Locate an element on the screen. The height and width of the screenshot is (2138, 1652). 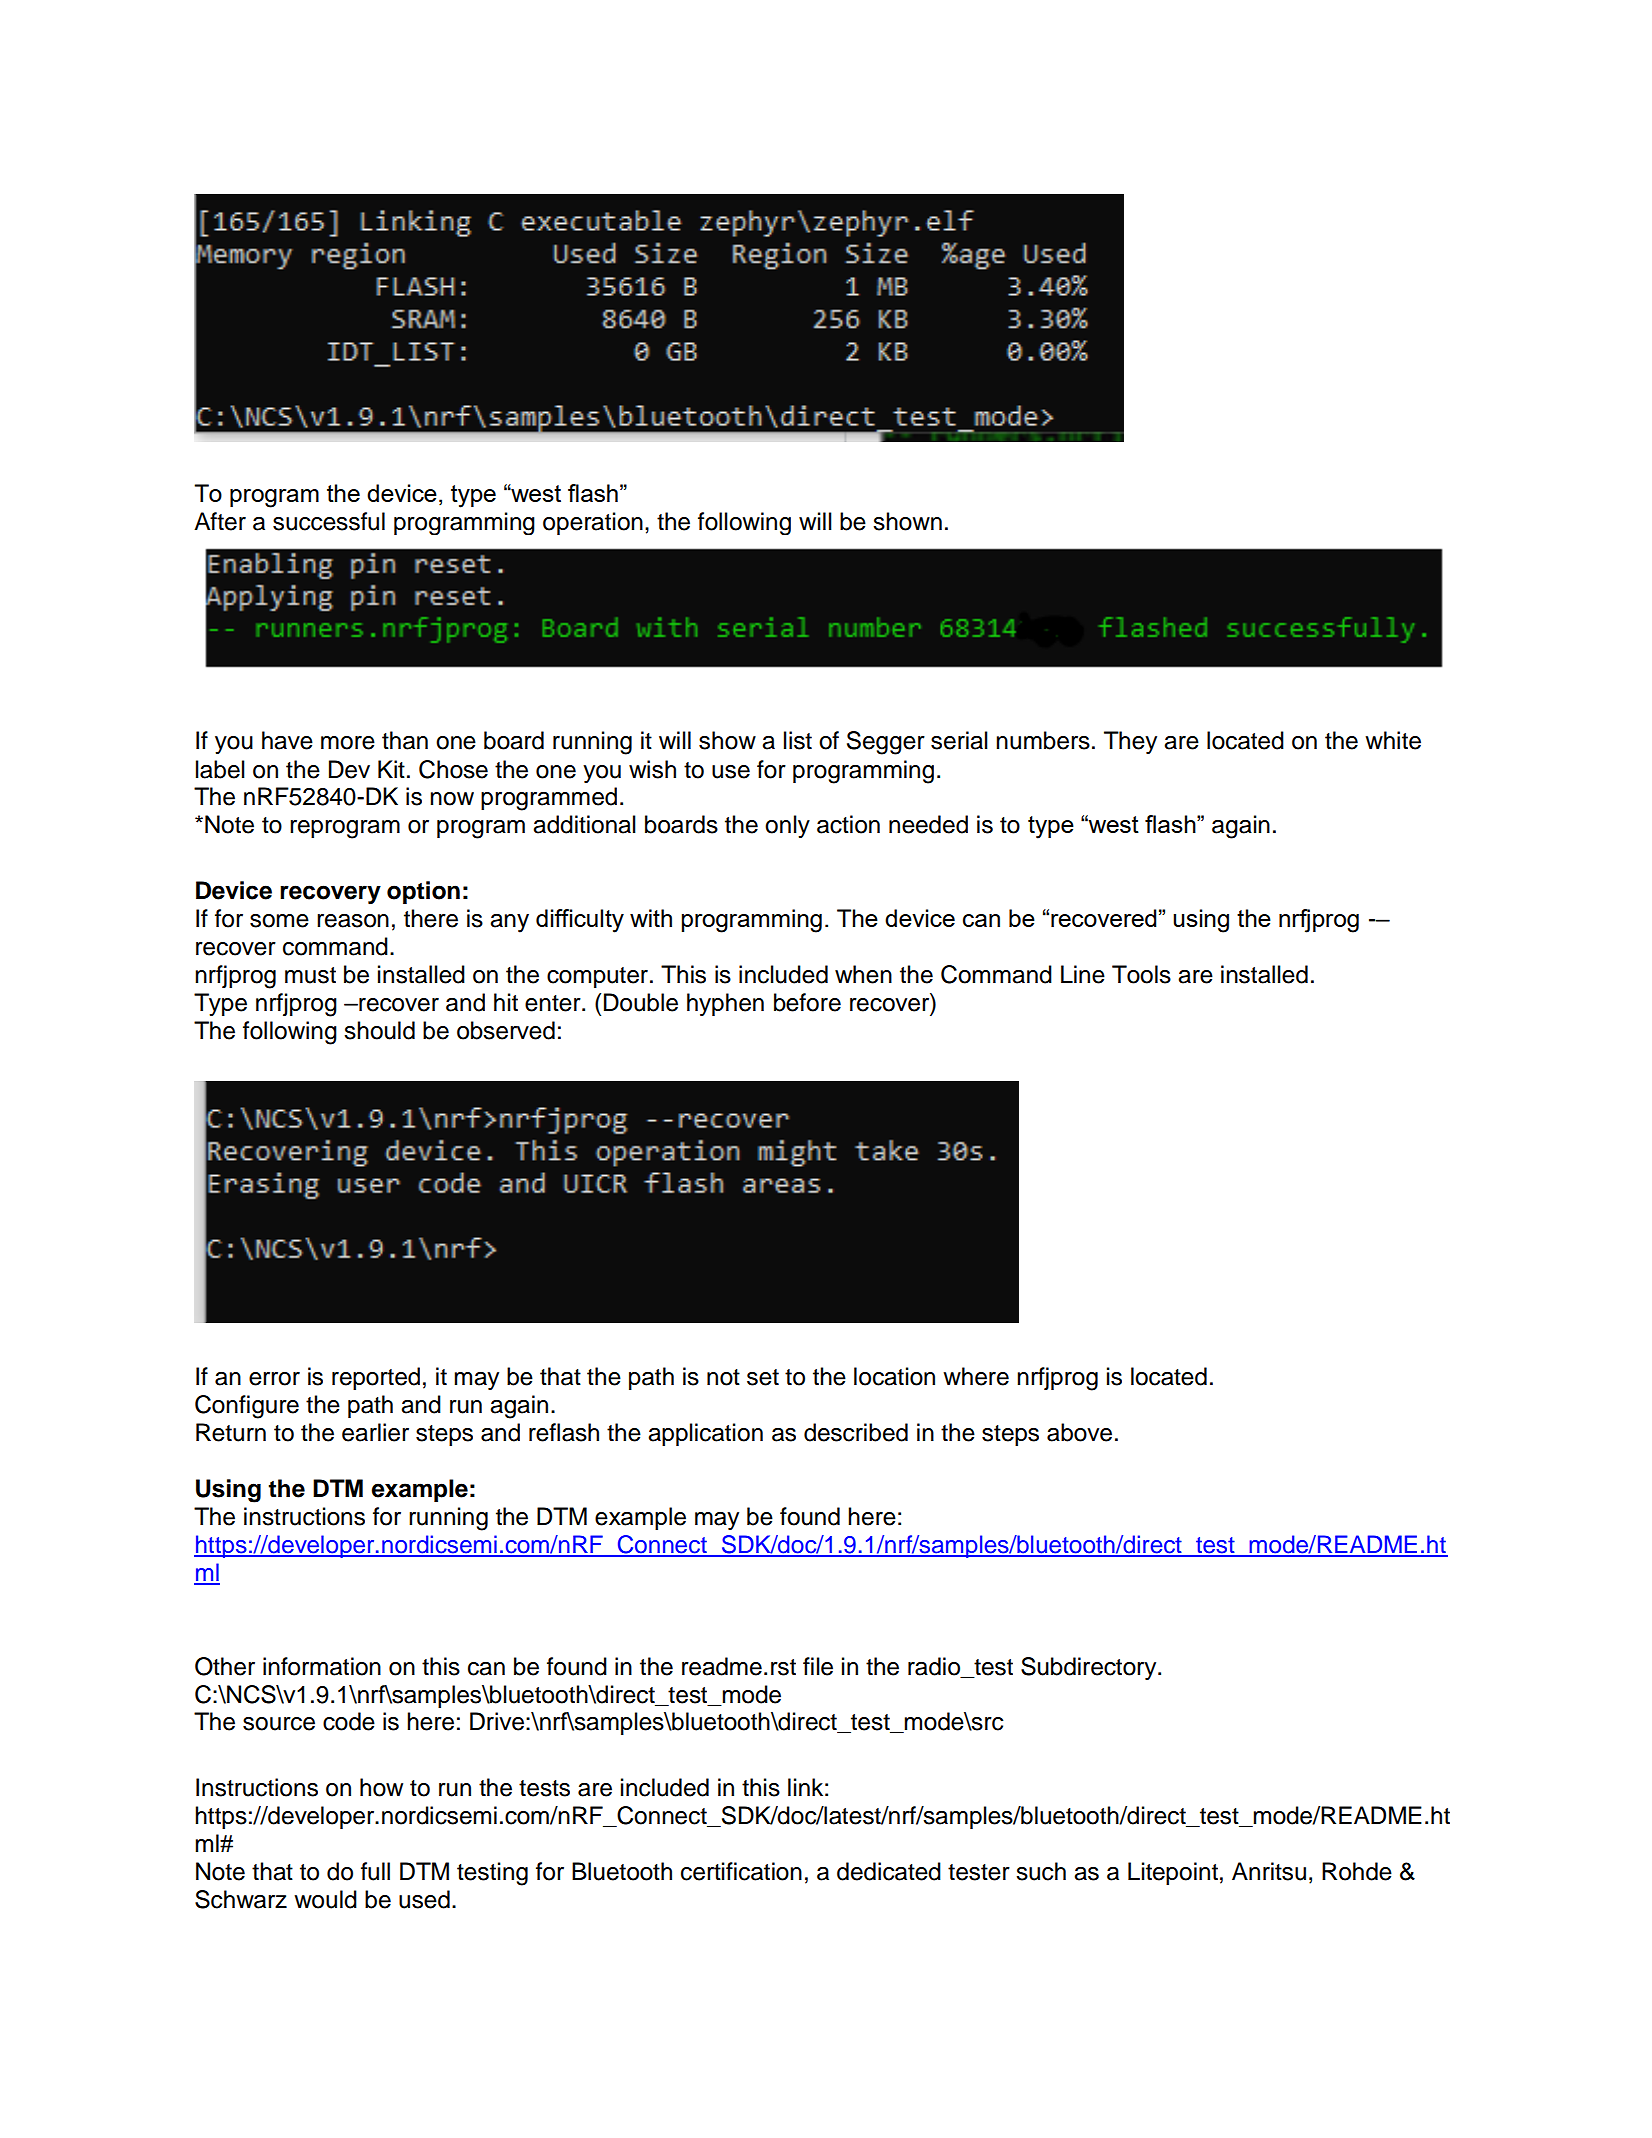
set is located at coordinates (763, 1377).
